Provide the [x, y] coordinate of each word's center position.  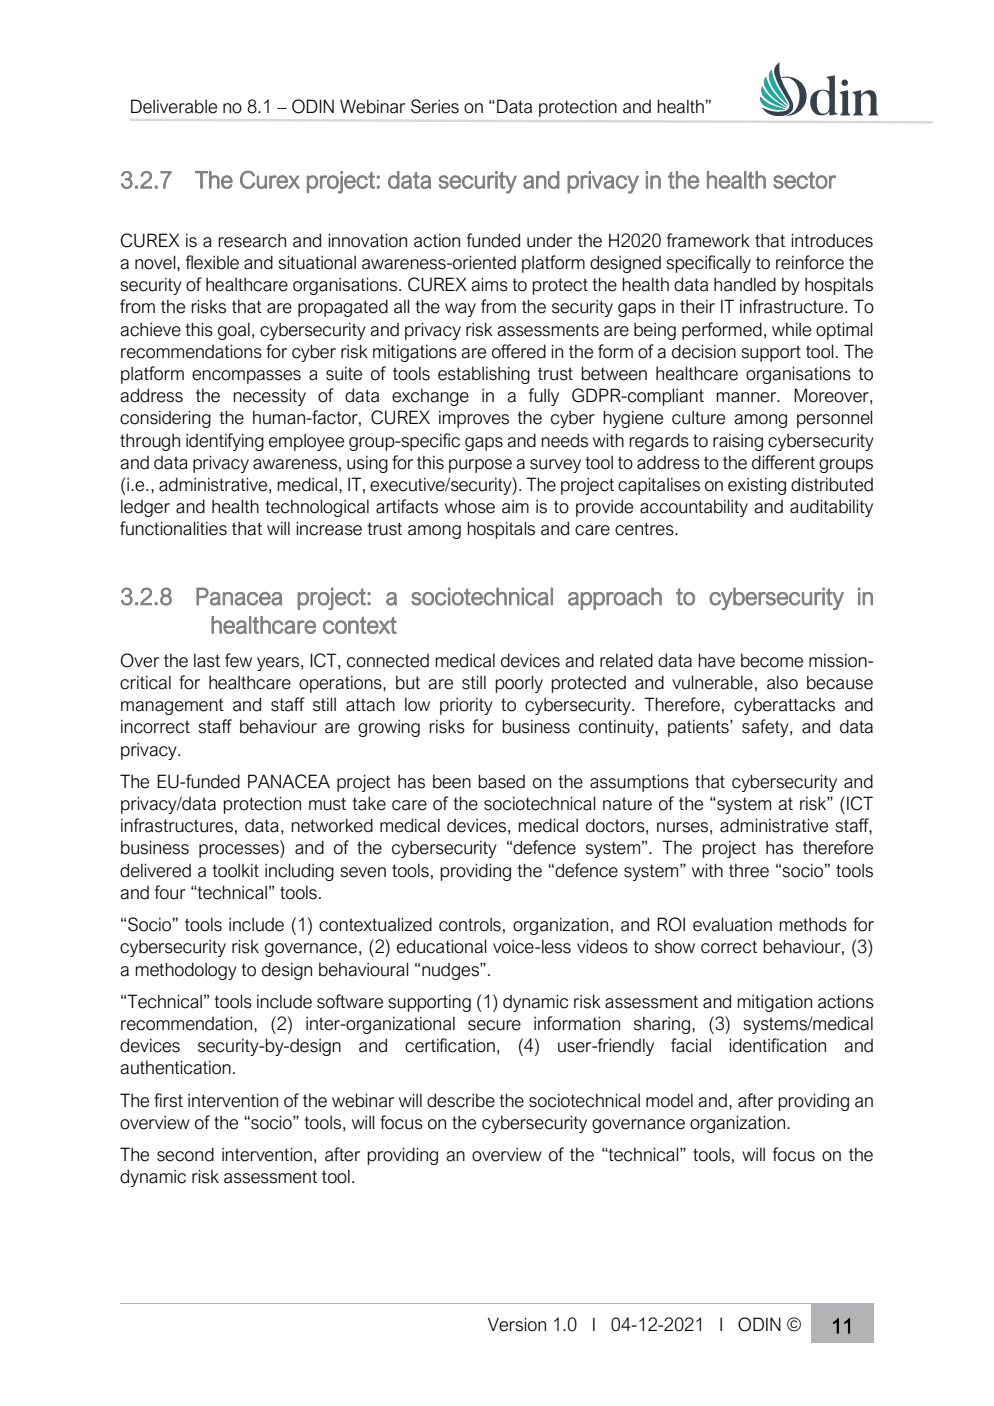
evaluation [732, 924]
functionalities [173, 528]
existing [757, 486]
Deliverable [174, 106]
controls [470, 924]
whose [470, 506]
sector [804, 180]
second [185, 1154]
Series [435, 106]
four [170, 892]
